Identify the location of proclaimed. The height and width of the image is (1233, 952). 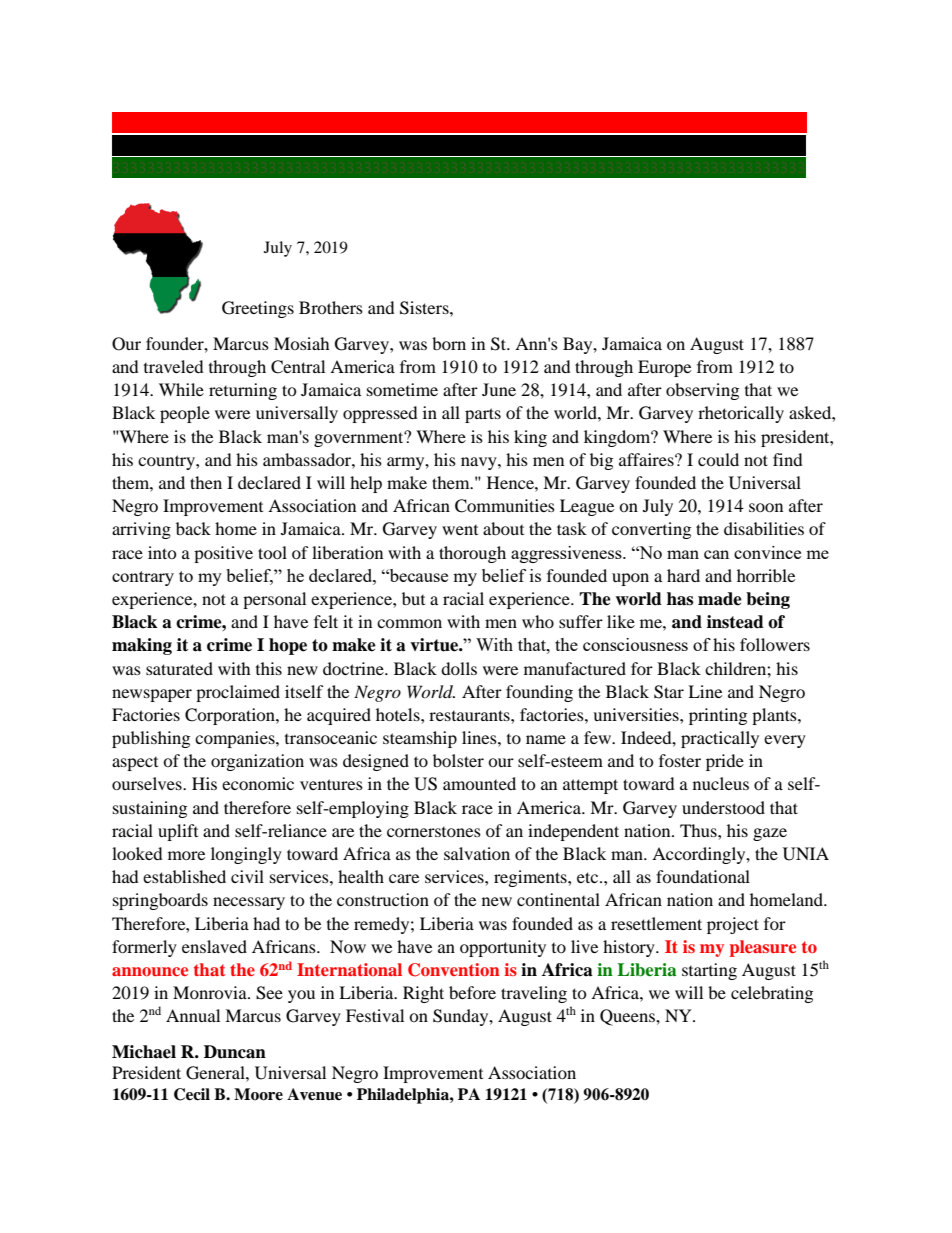
(238, 693).
